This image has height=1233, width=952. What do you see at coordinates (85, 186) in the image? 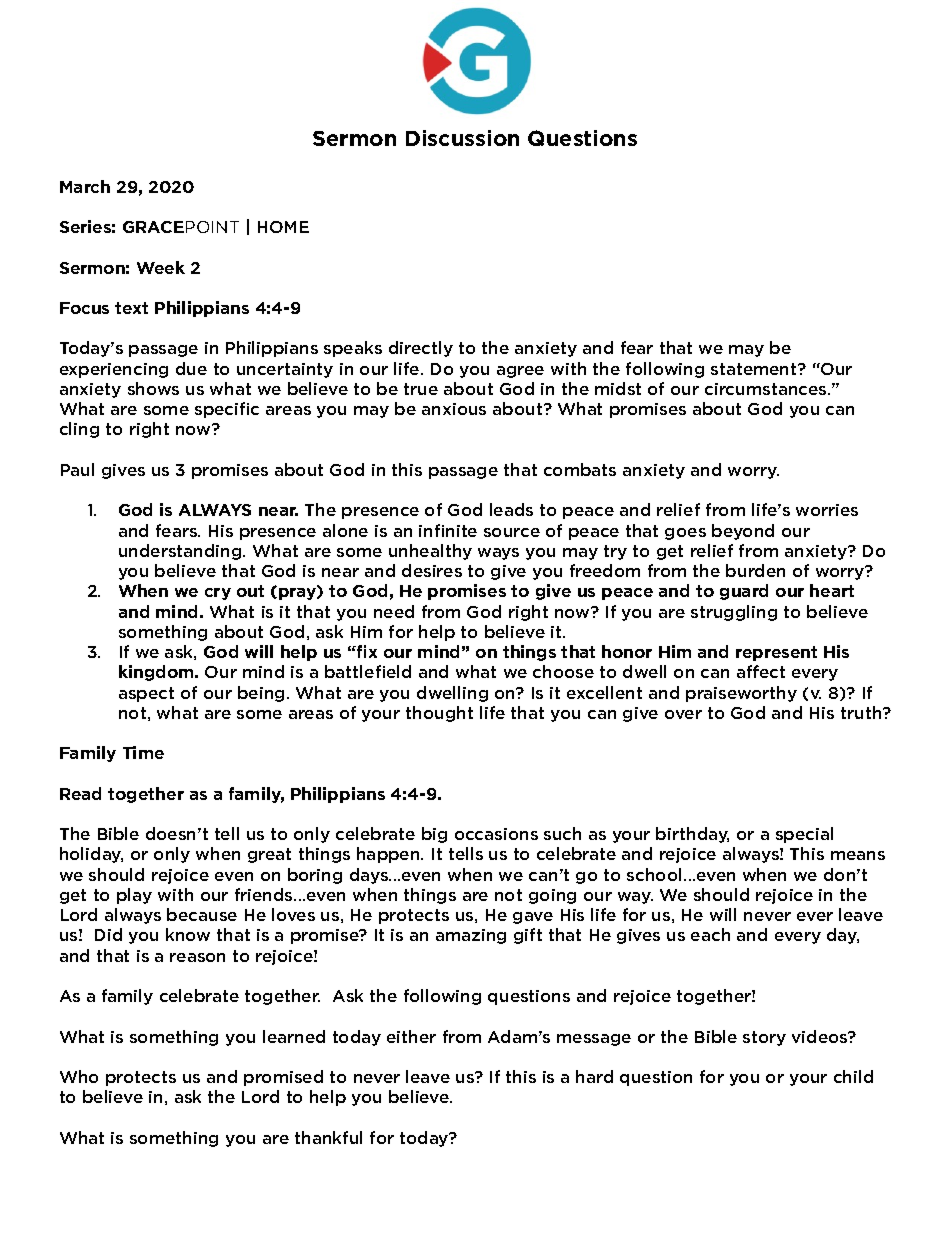
I see `March` at bounding box center [85, 186].
